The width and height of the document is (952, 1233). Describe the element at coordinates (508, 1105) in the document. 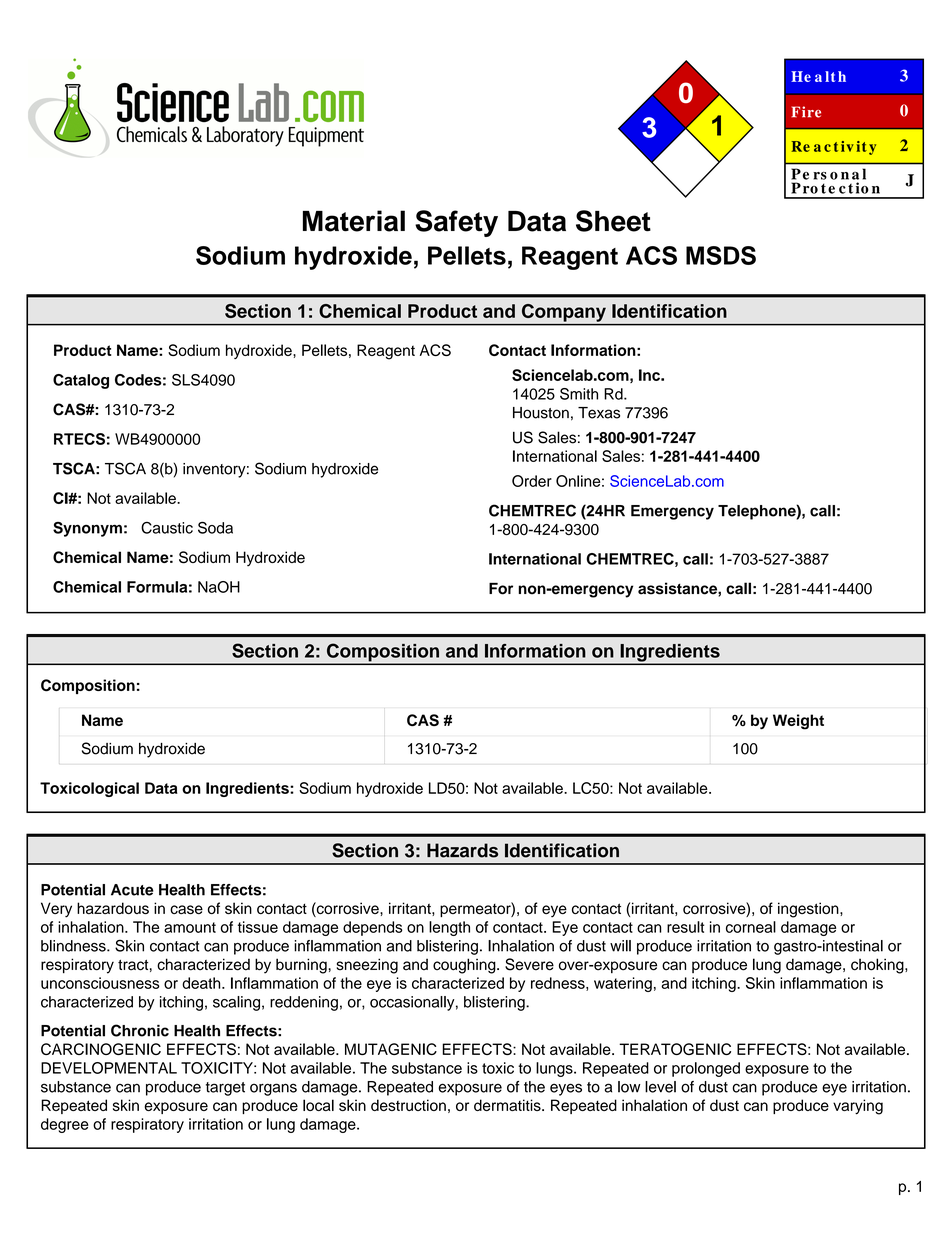

I see `dermatitis` at that location.
